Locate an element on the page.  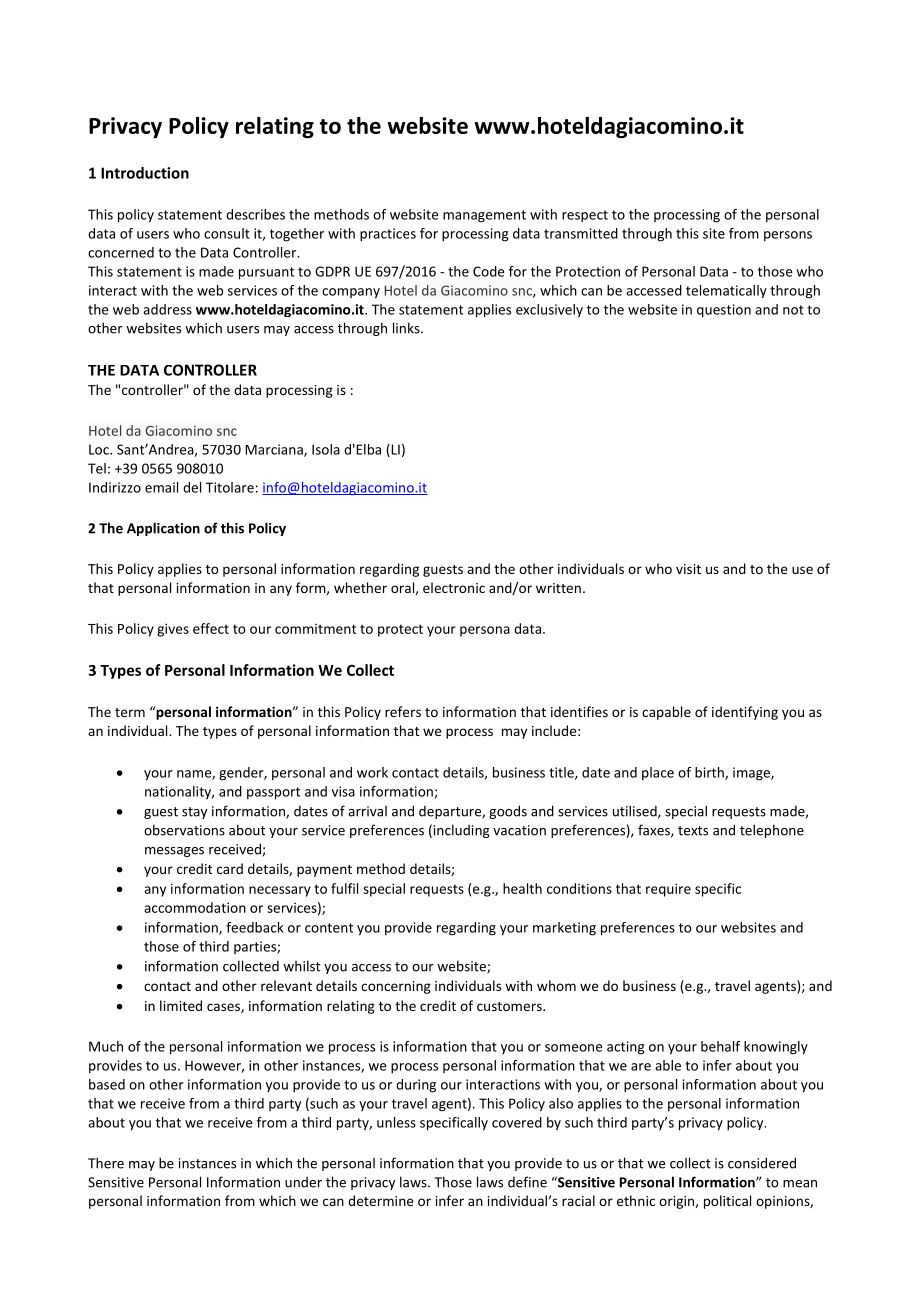
Application is located at coordinates (163, 529).
